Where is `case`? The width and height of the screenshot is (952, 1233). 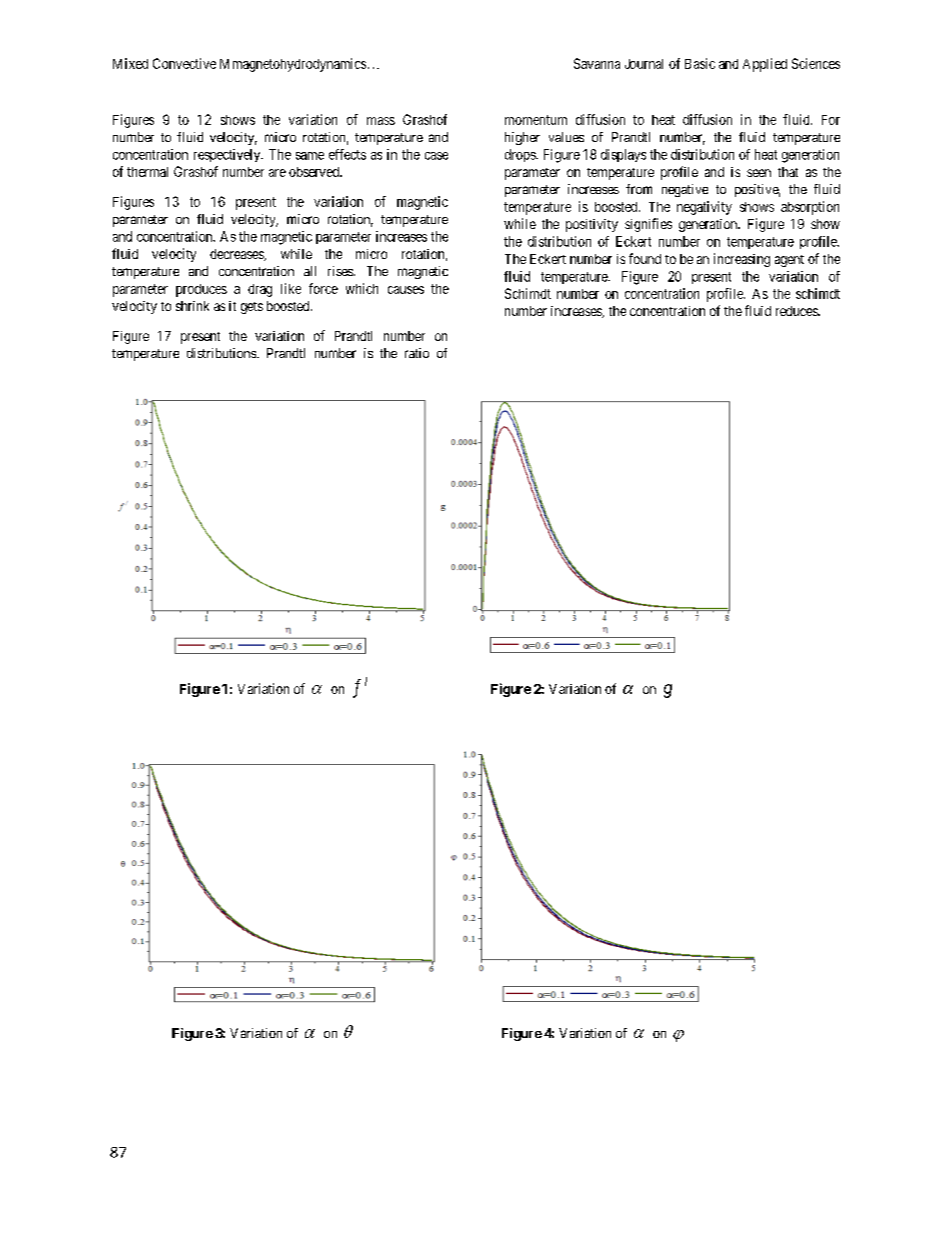 case is located at coordinates (436, 156).
